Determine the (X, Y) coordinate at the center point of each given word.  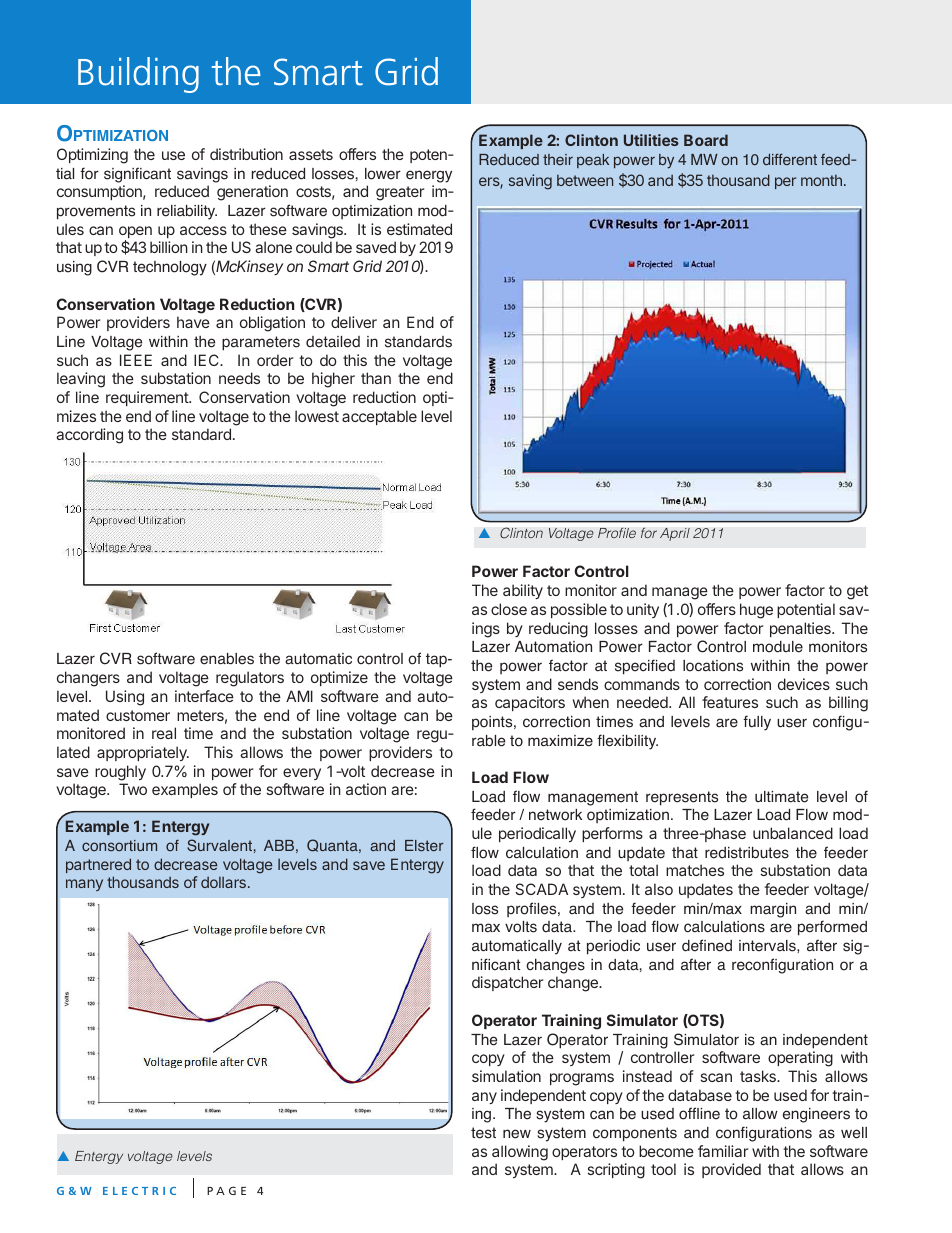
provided (731, 1170)
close (509, 609)
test (483, 1133)
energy (429, 176)
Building (138, 75)
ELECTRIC (139, 1191)
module (778, 647)
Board (706, 140)
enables (227, 659)
